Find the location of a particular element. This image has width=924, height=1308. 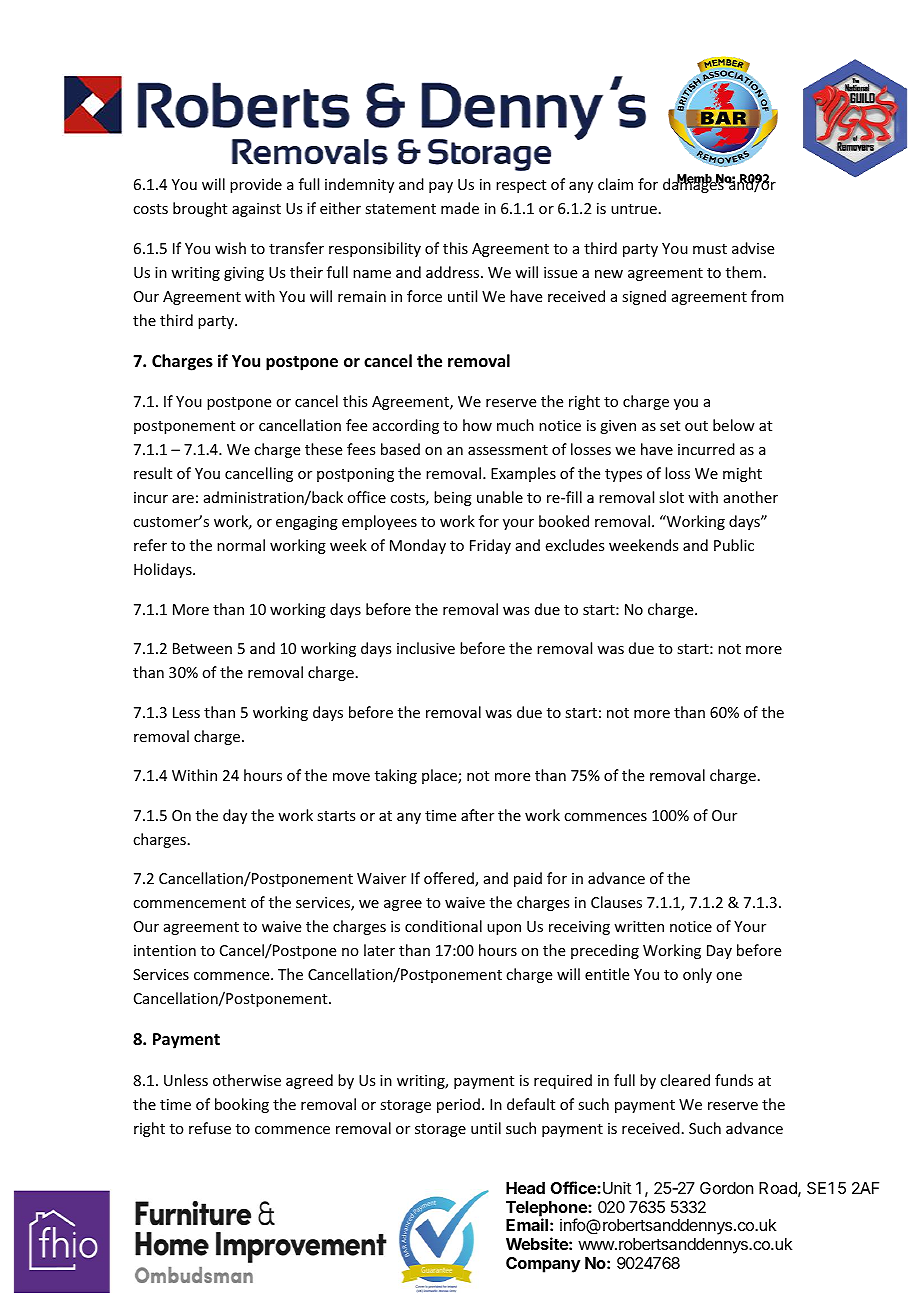

Between is located at coordinates (202, 648).
